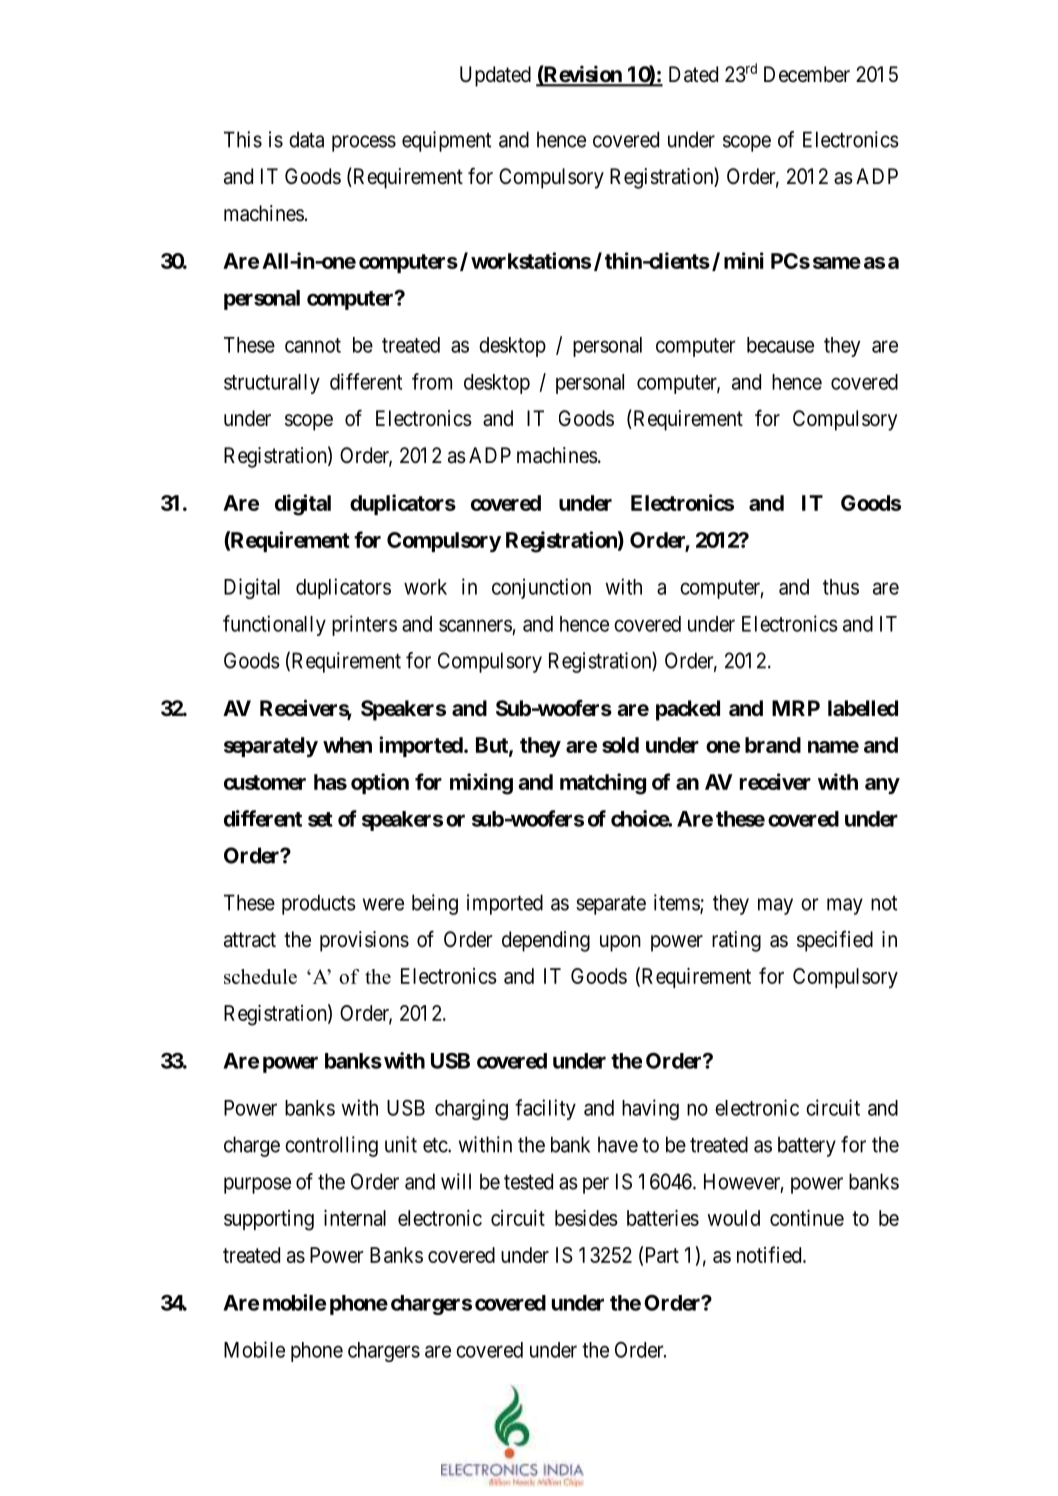 Image resolution: width=1058 pixels, height=1496 pixels. I want to click on tested, so click(528, 1181).
